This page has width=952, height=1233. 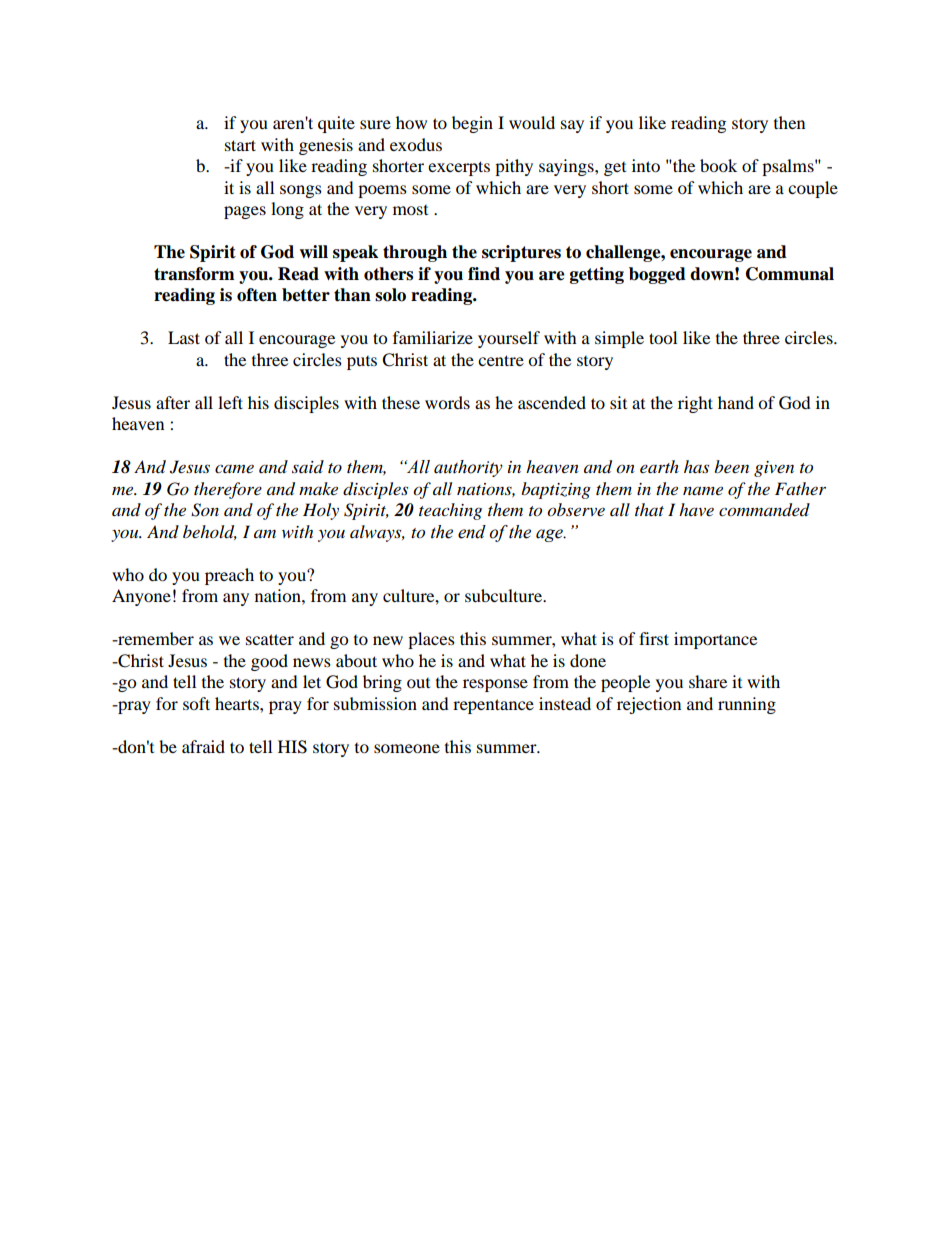 I want to click on places, so click(x=431, y=640).
